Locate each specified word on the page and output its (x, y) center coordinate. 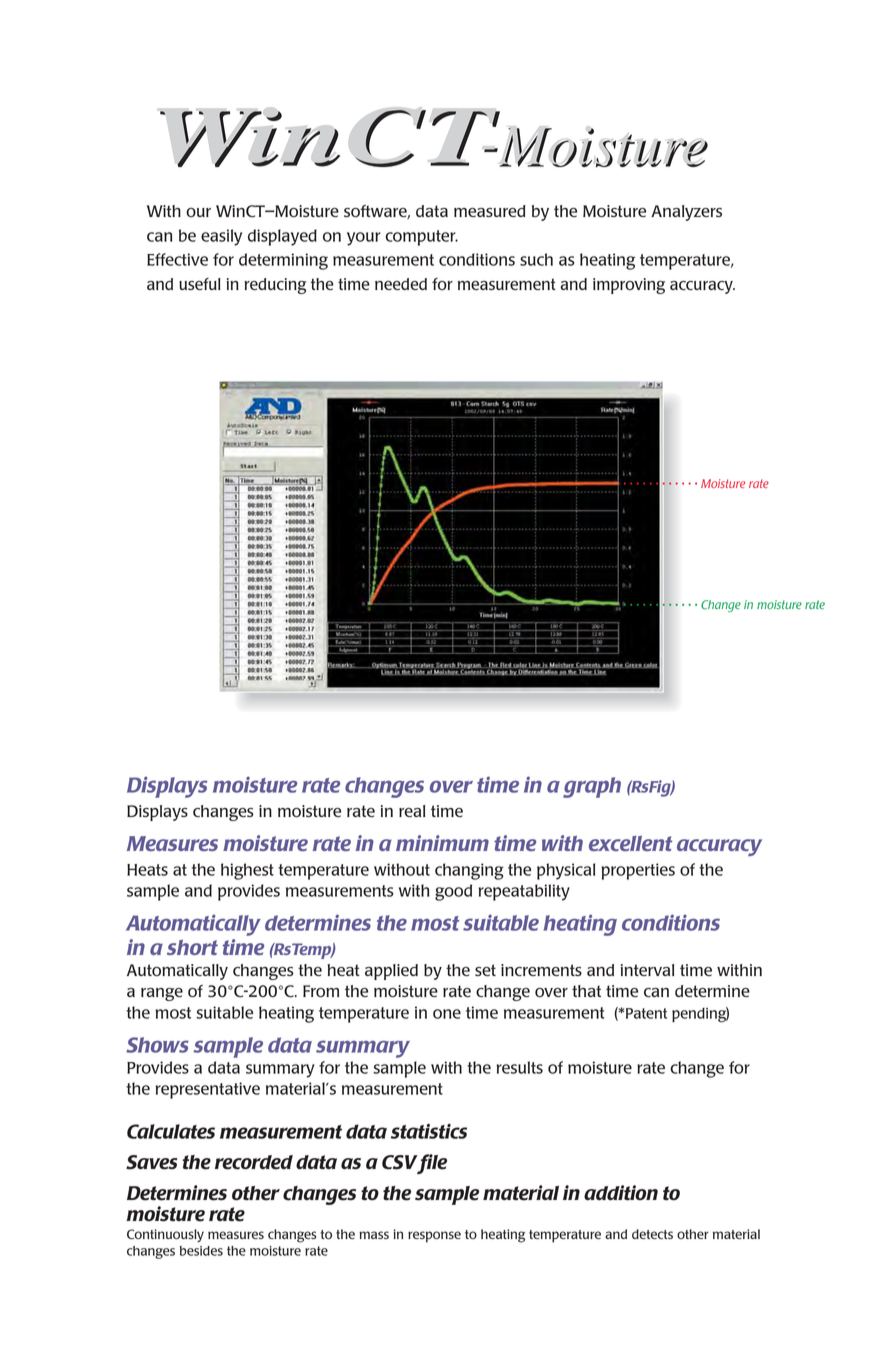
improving (629, 286)
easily (221, 237)
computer (421, 238)
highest (247, 871)
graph (592, 787)
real (412, 811)
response (434, 1237)
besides (201, 1251)
